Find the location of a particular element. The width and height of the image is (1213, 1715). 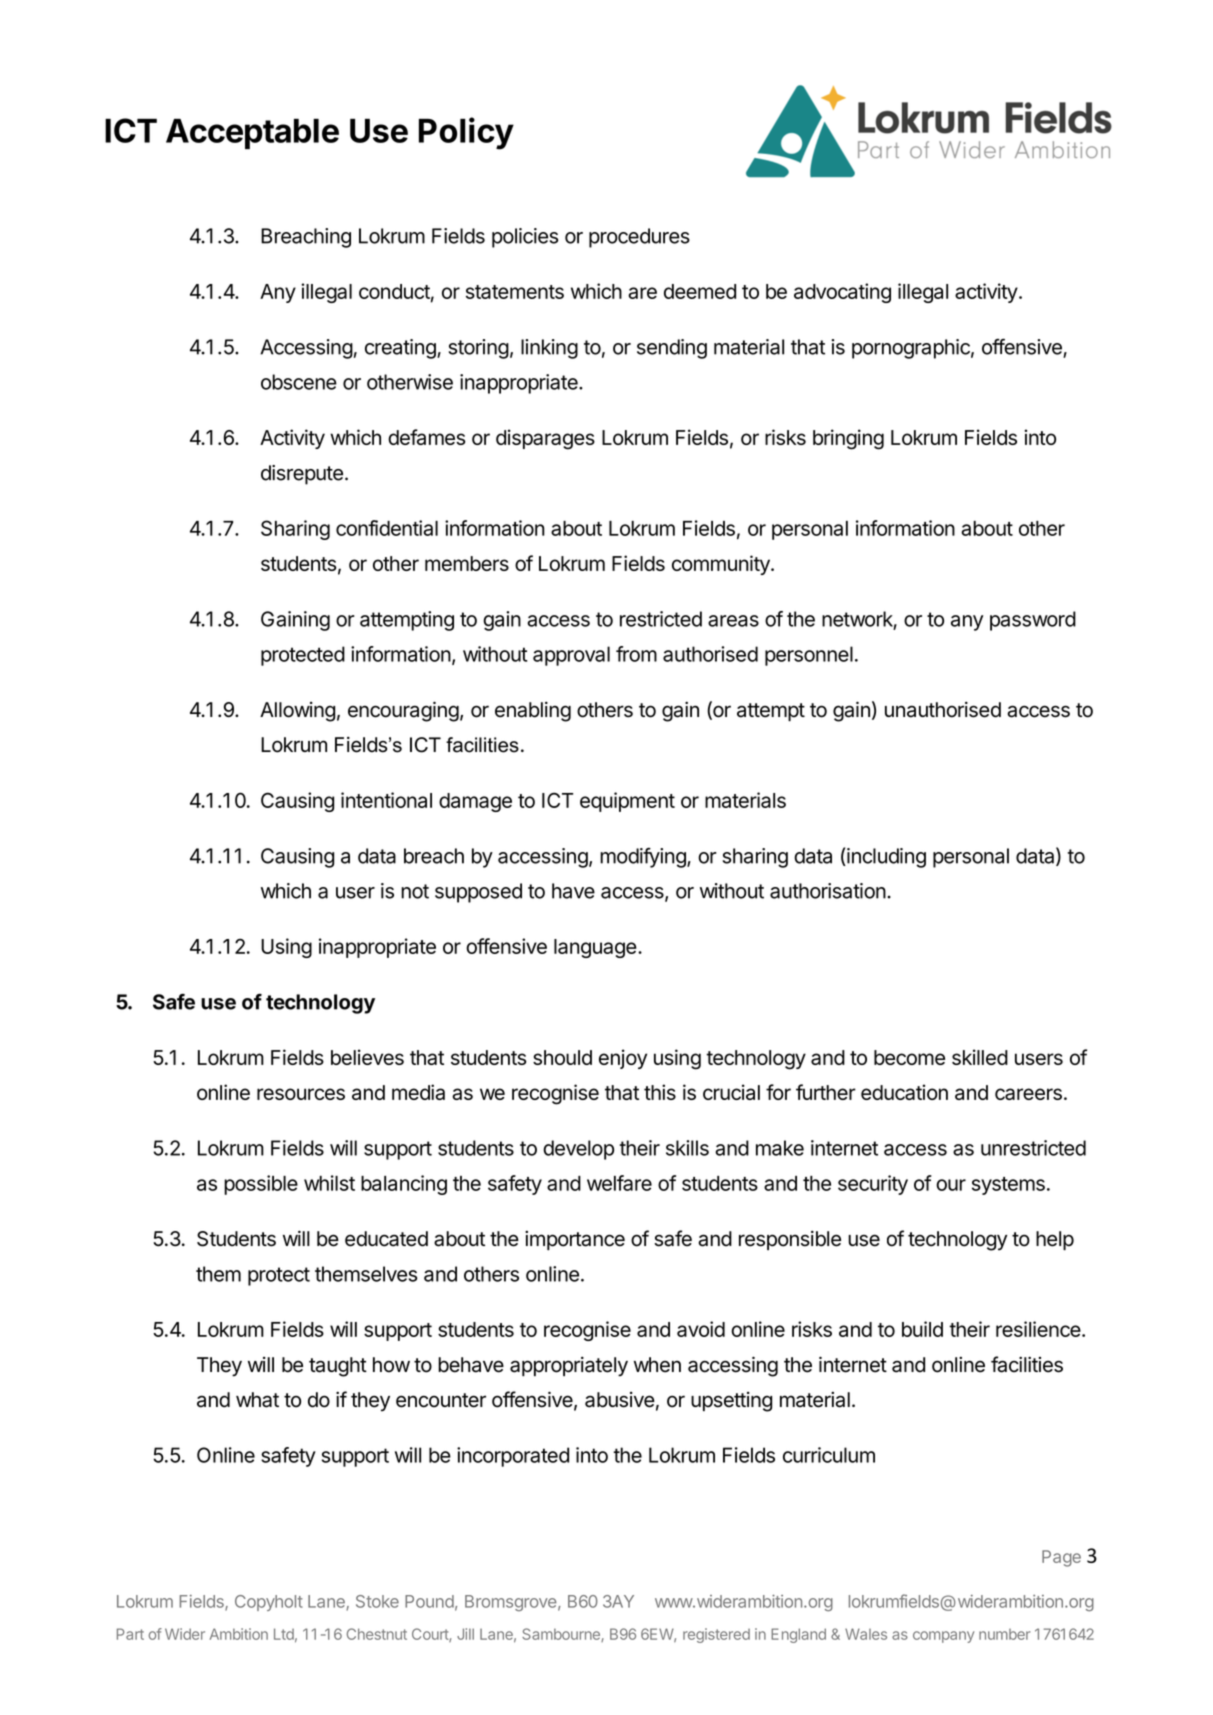

advocating is located at coordinates (842, 293).
